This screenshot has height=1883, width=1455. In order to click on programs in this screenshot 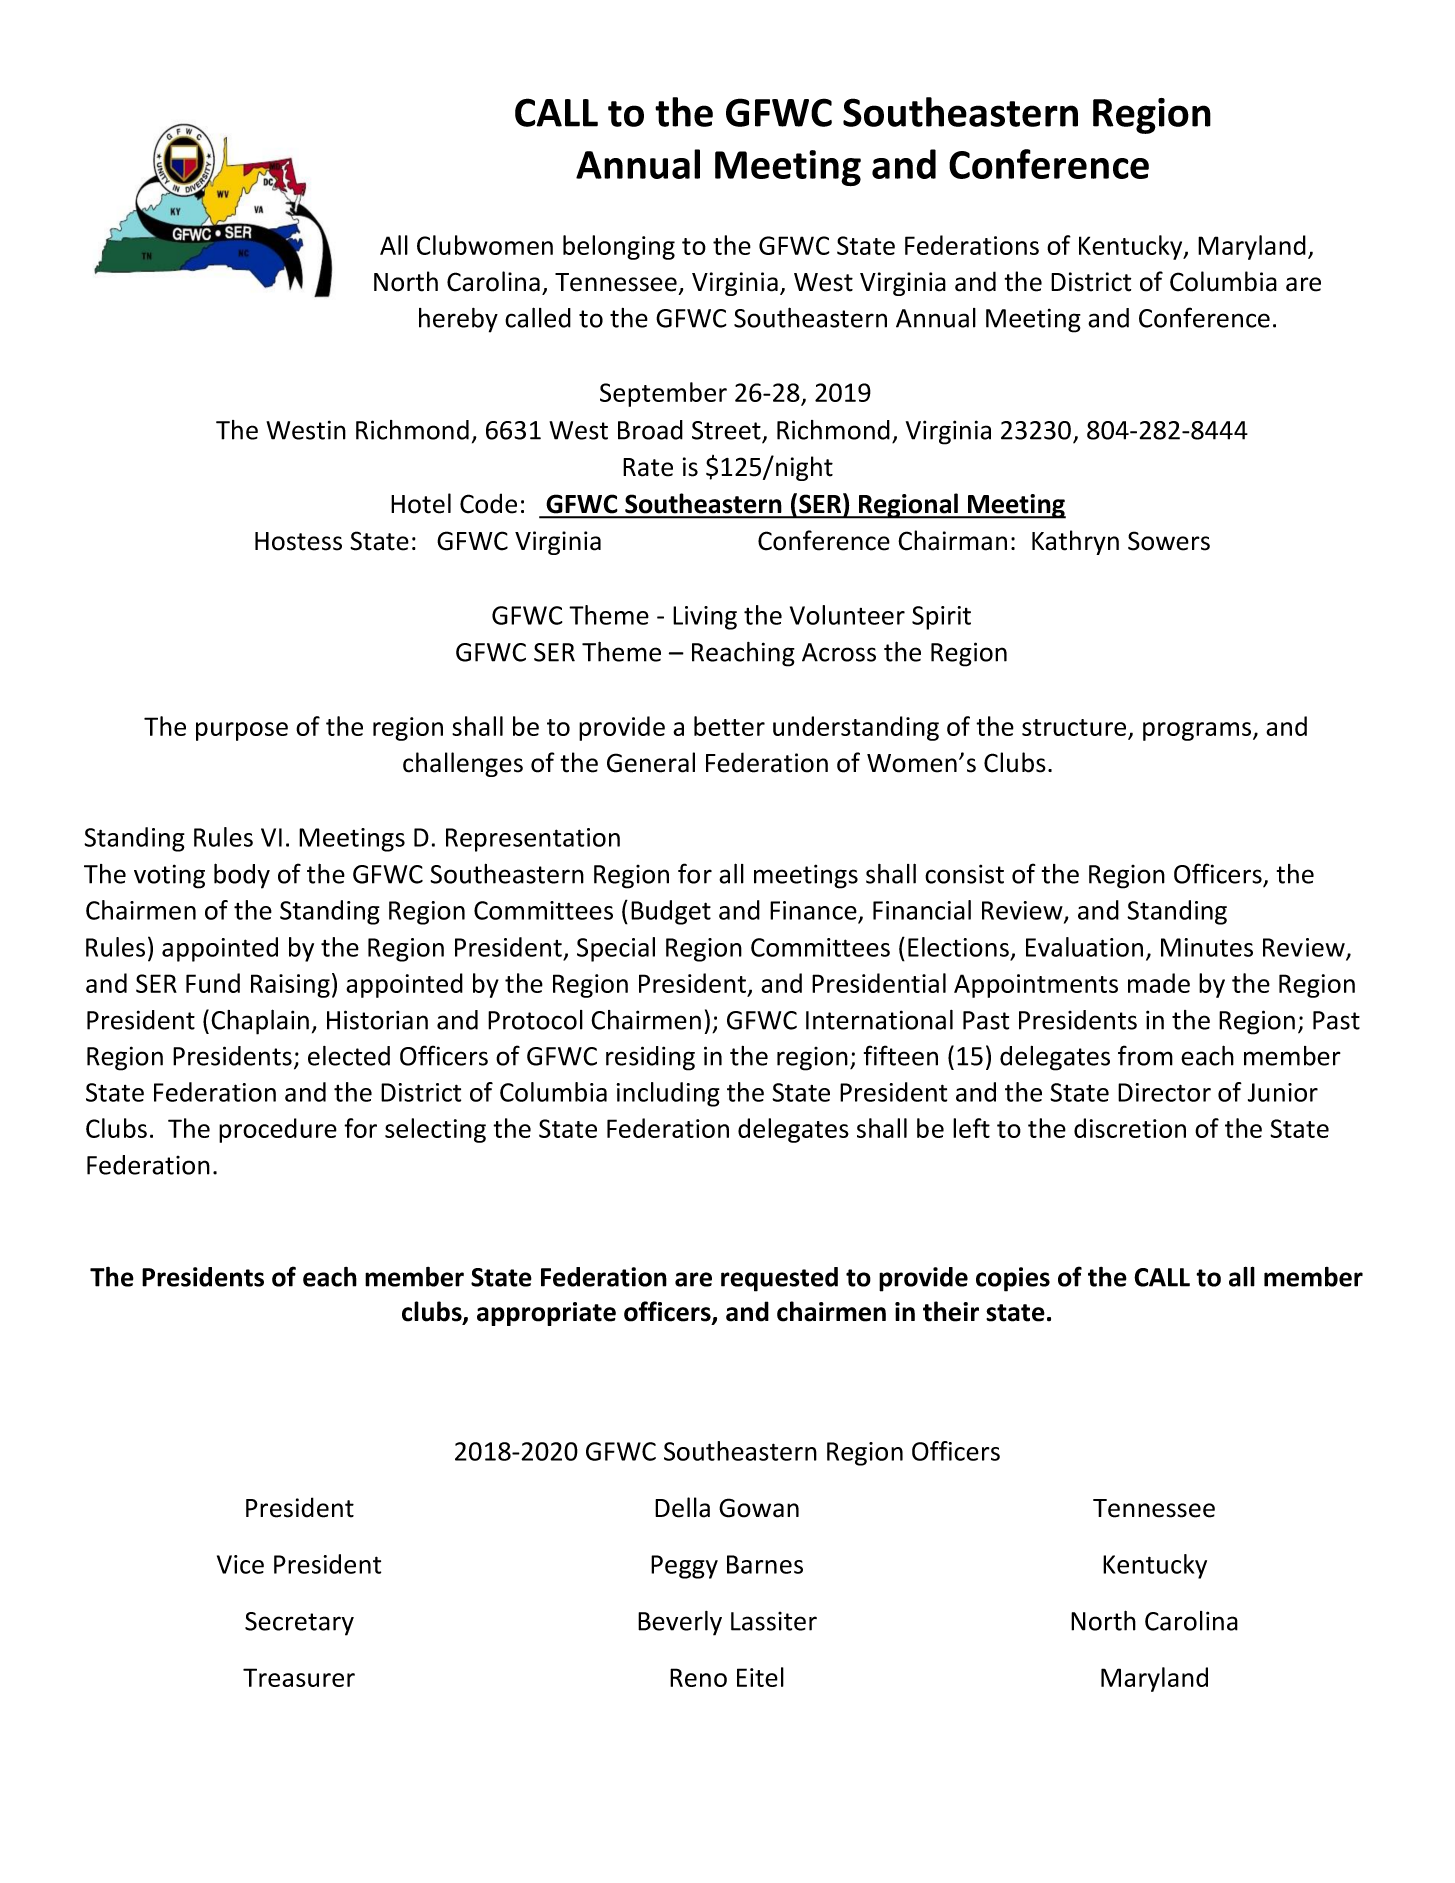, I will do `click(1198, 731)`.
